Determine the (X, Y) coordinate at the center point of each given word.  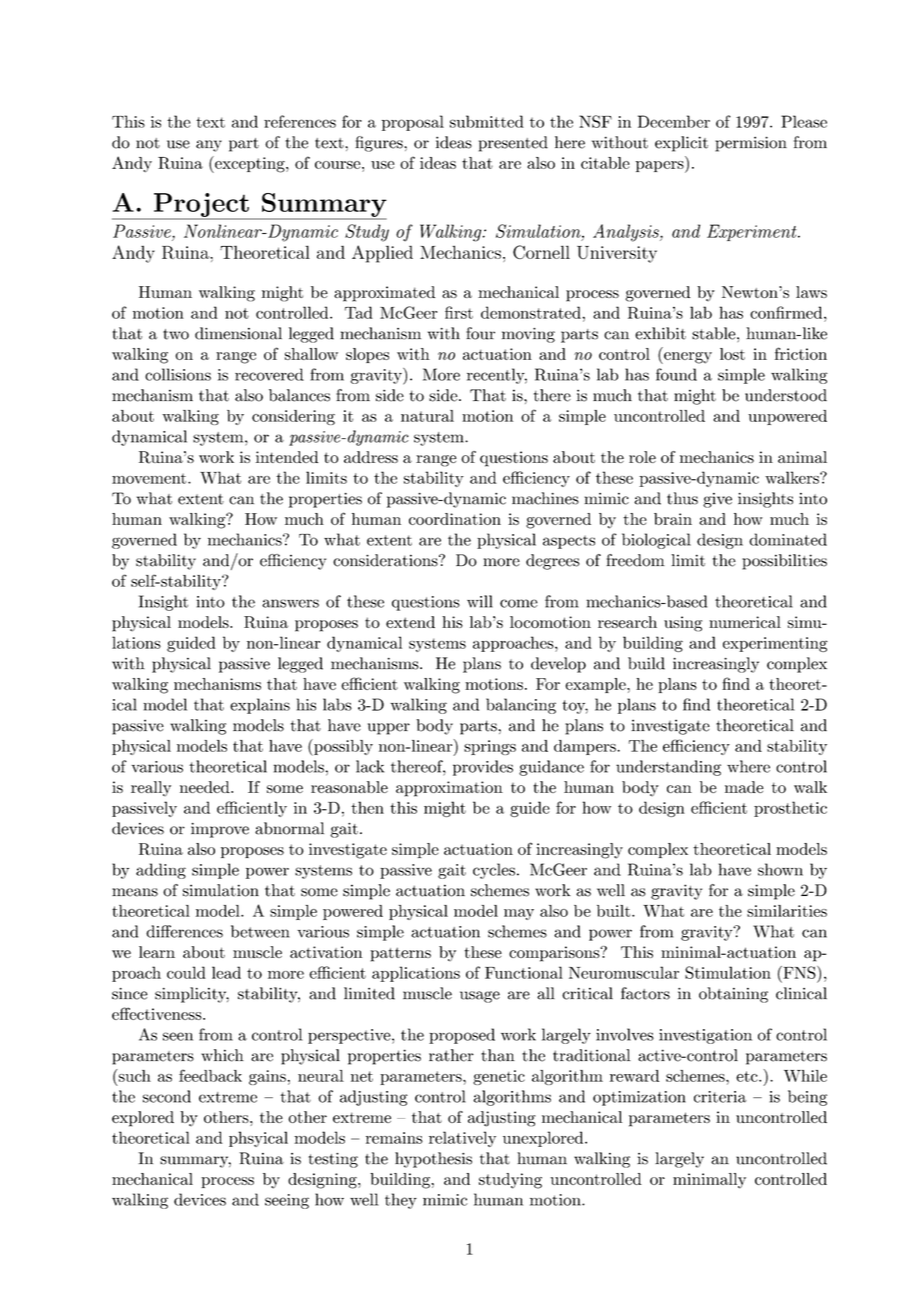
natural (427, 416)
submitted (487, 121)
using (683, 624)
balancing (521, 706)
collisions (178, 374)
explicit (681, 144)
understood (786, 395)
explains (260, 706)
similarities (787, 911)
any (209, 146)
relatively (462, 1139)
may (519, 914)
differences (184, 931)
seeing (287, 1201)
